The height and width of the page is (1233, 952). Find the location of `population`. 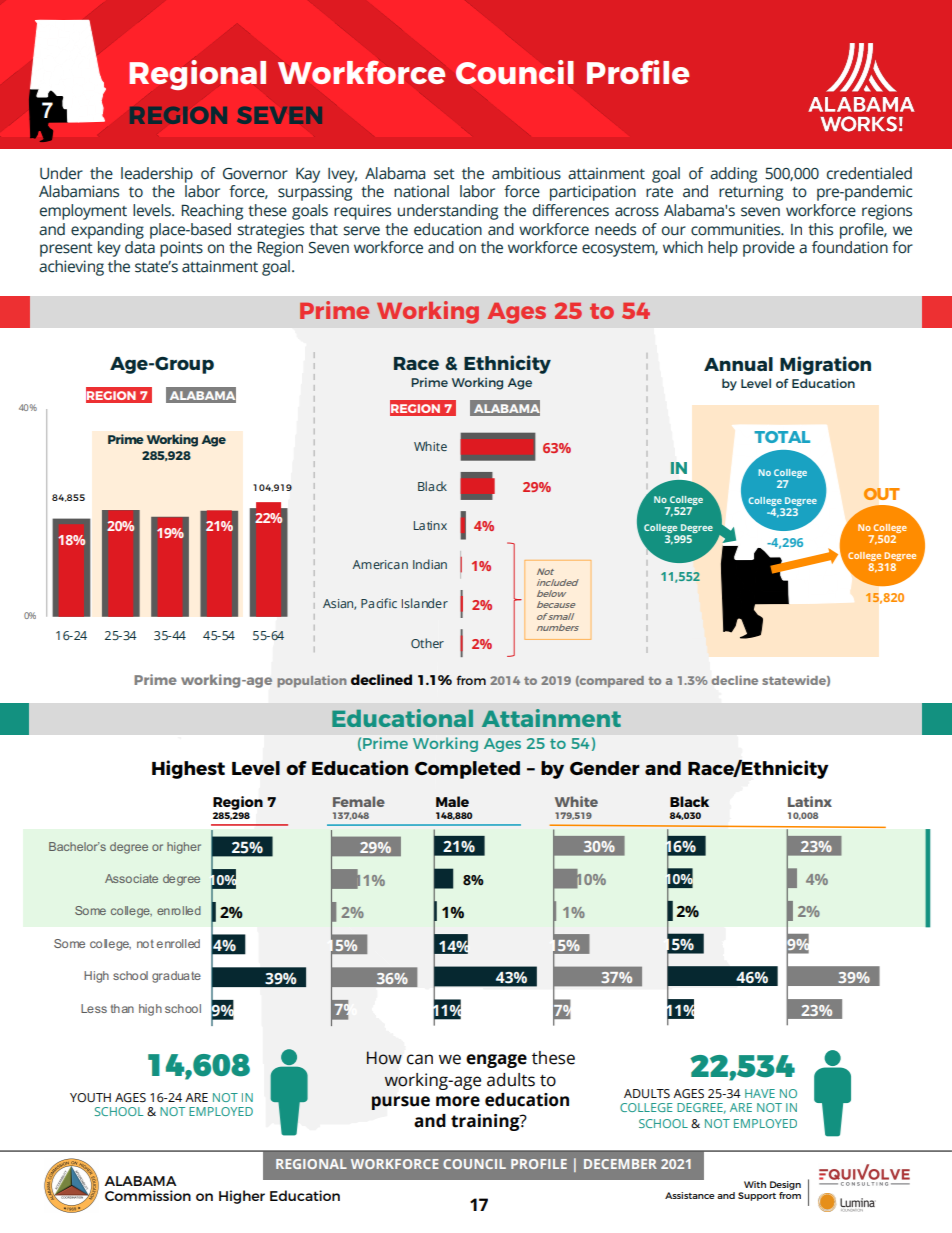

population is located at coordinates (312, 681).
